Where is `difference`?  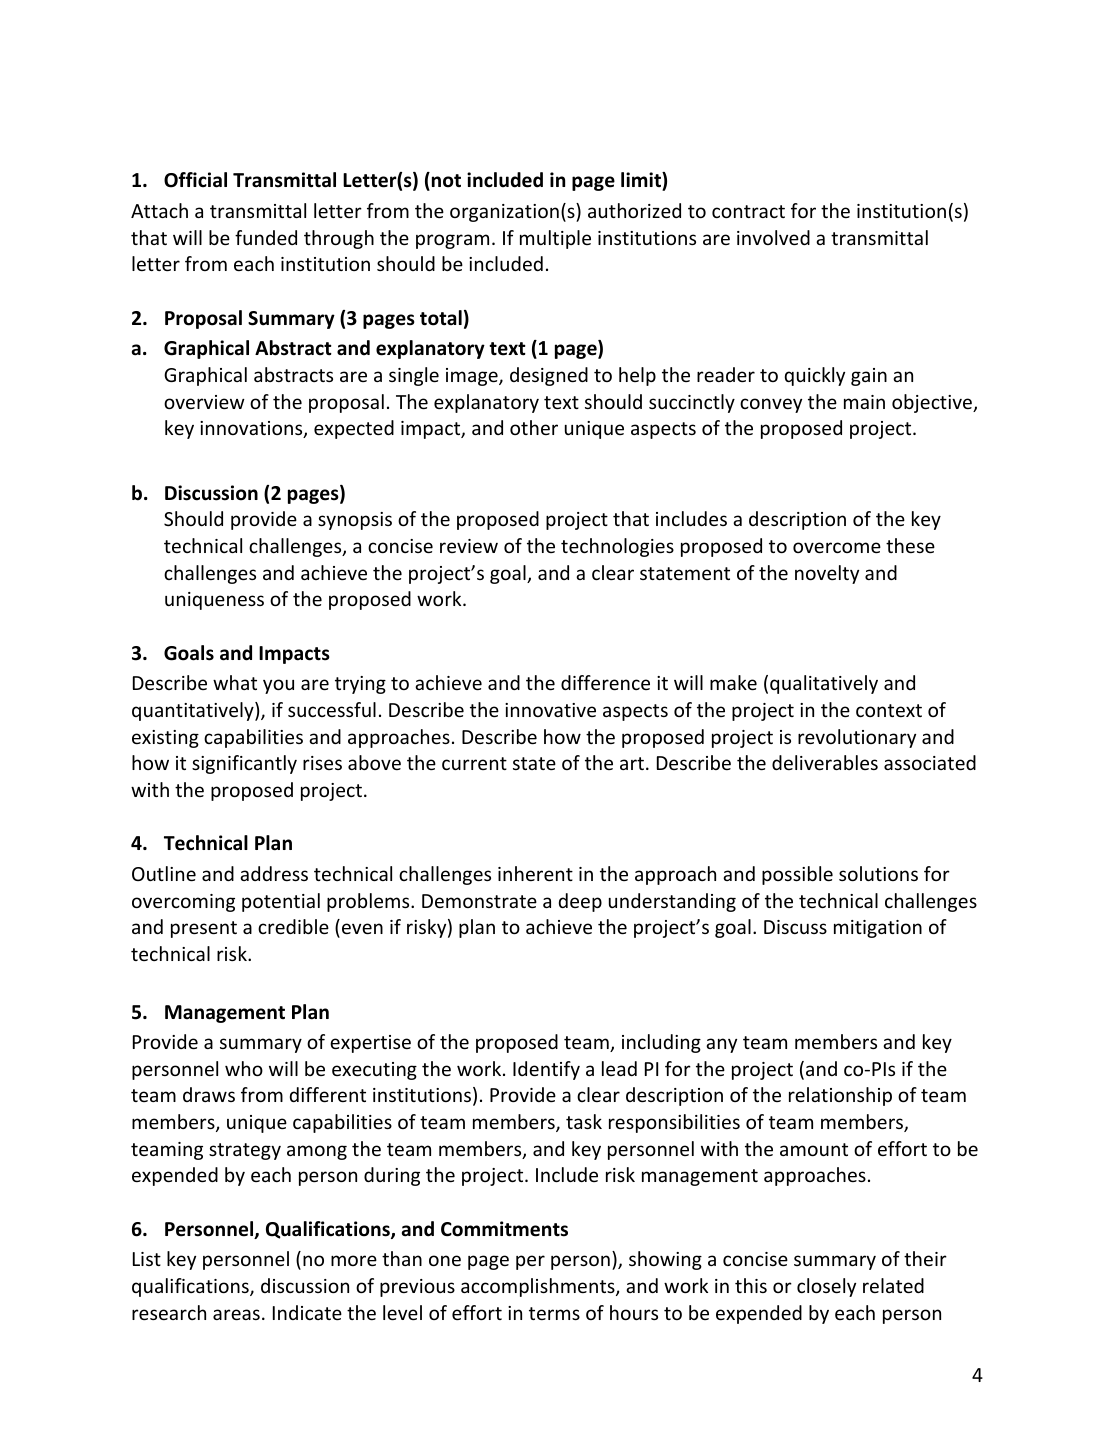 difference is located at coordinates (605, 682).
